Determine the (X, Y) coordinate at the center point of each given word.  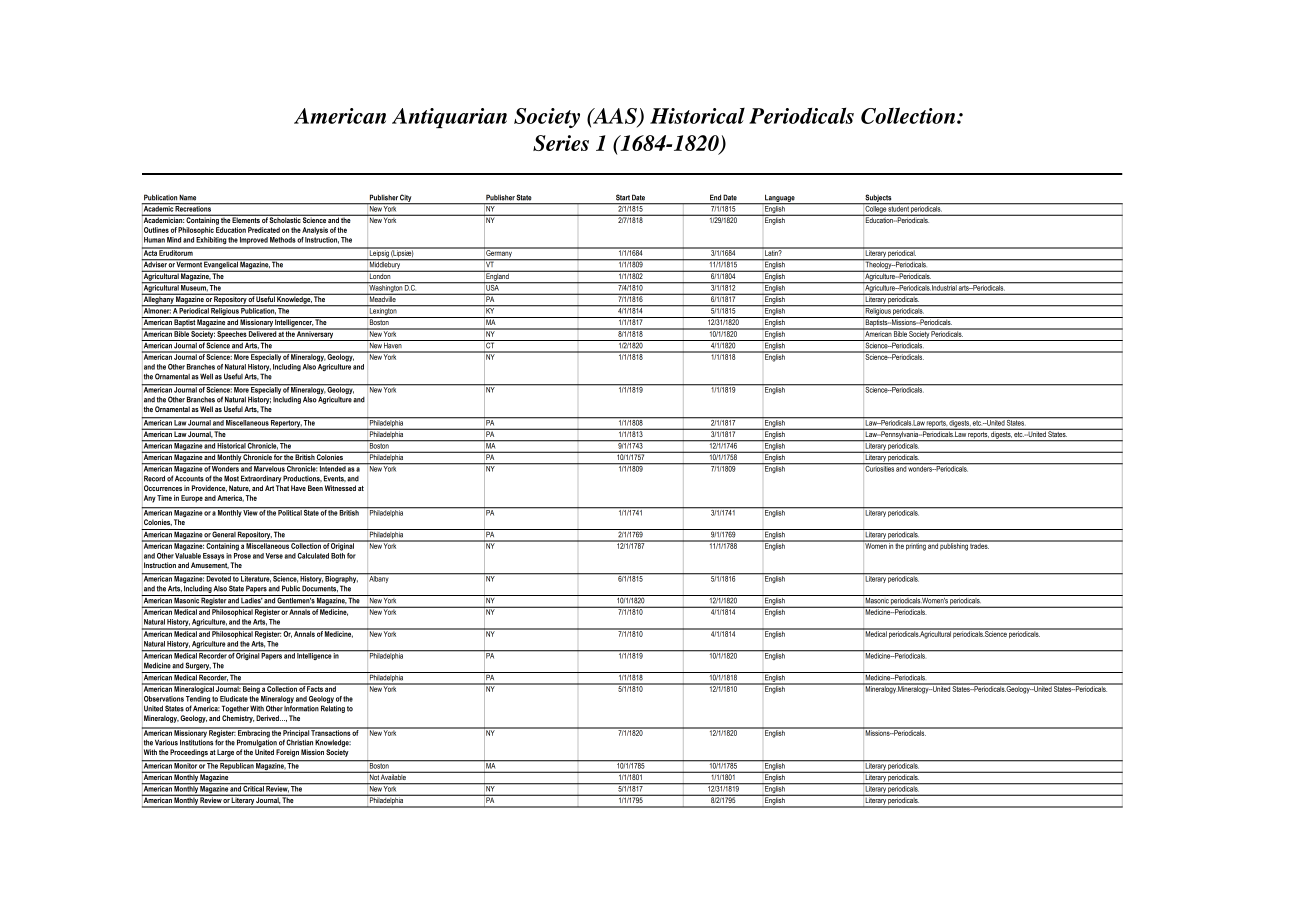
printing (916, 546)
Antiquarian (449, 118)
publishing (954, 546)
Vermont (189, 263)
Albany (379, 578)
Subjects (878, 199)
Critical (254, 787)
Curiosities (879, 468)
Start (623, 197)
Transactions (331, 732)
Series (561, 143)
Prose (242, 554)
